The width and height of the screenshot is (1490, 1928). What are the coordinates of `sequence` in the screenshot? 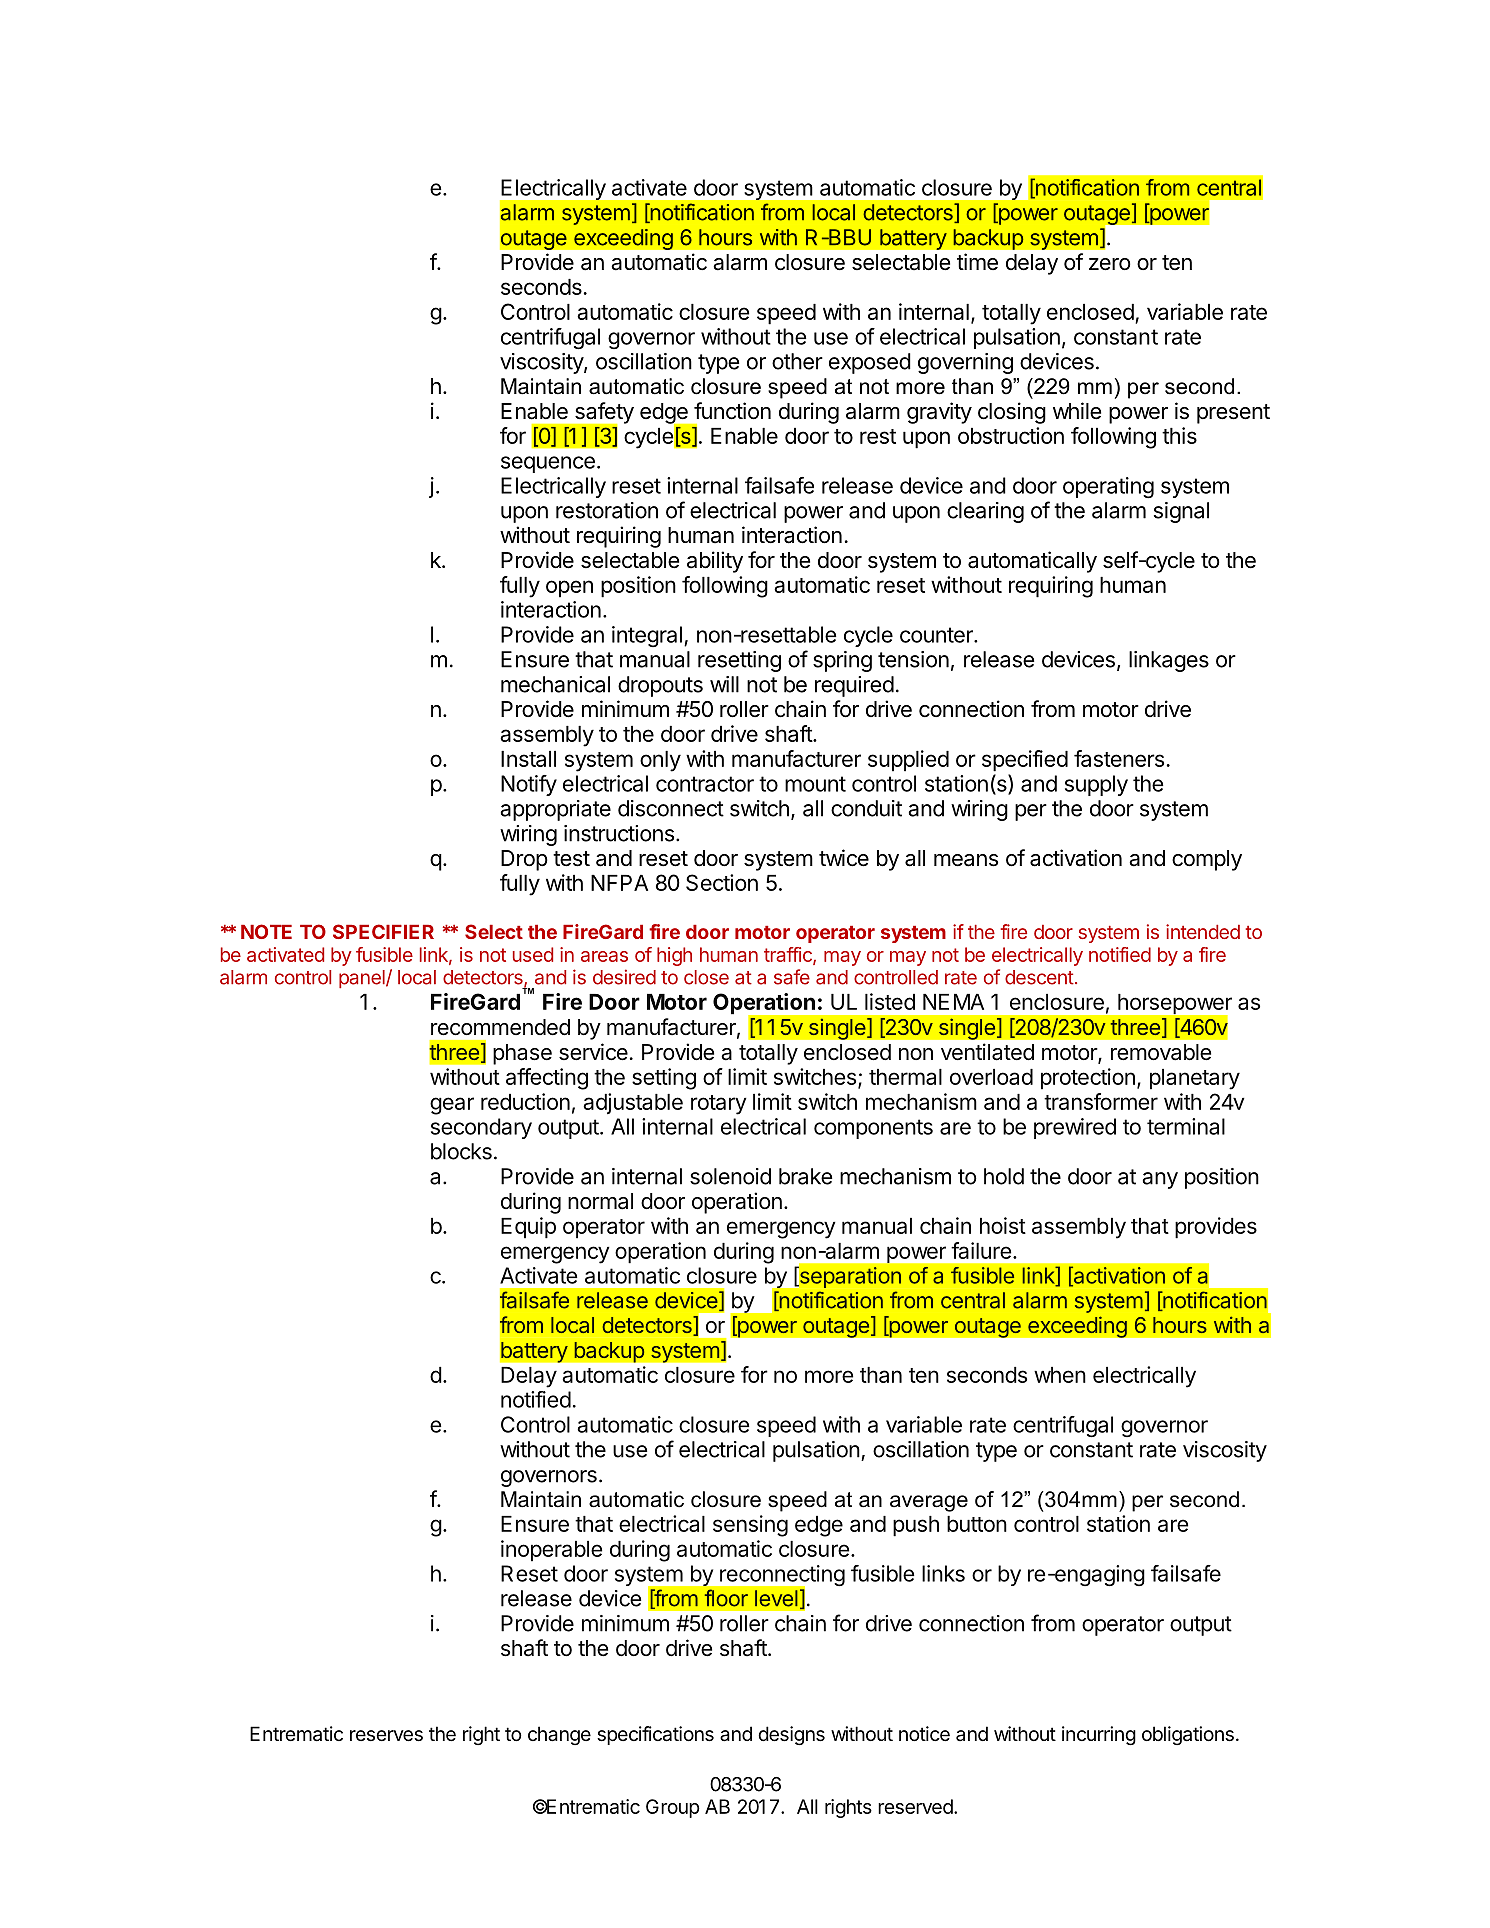 It's located at (548, 464).
